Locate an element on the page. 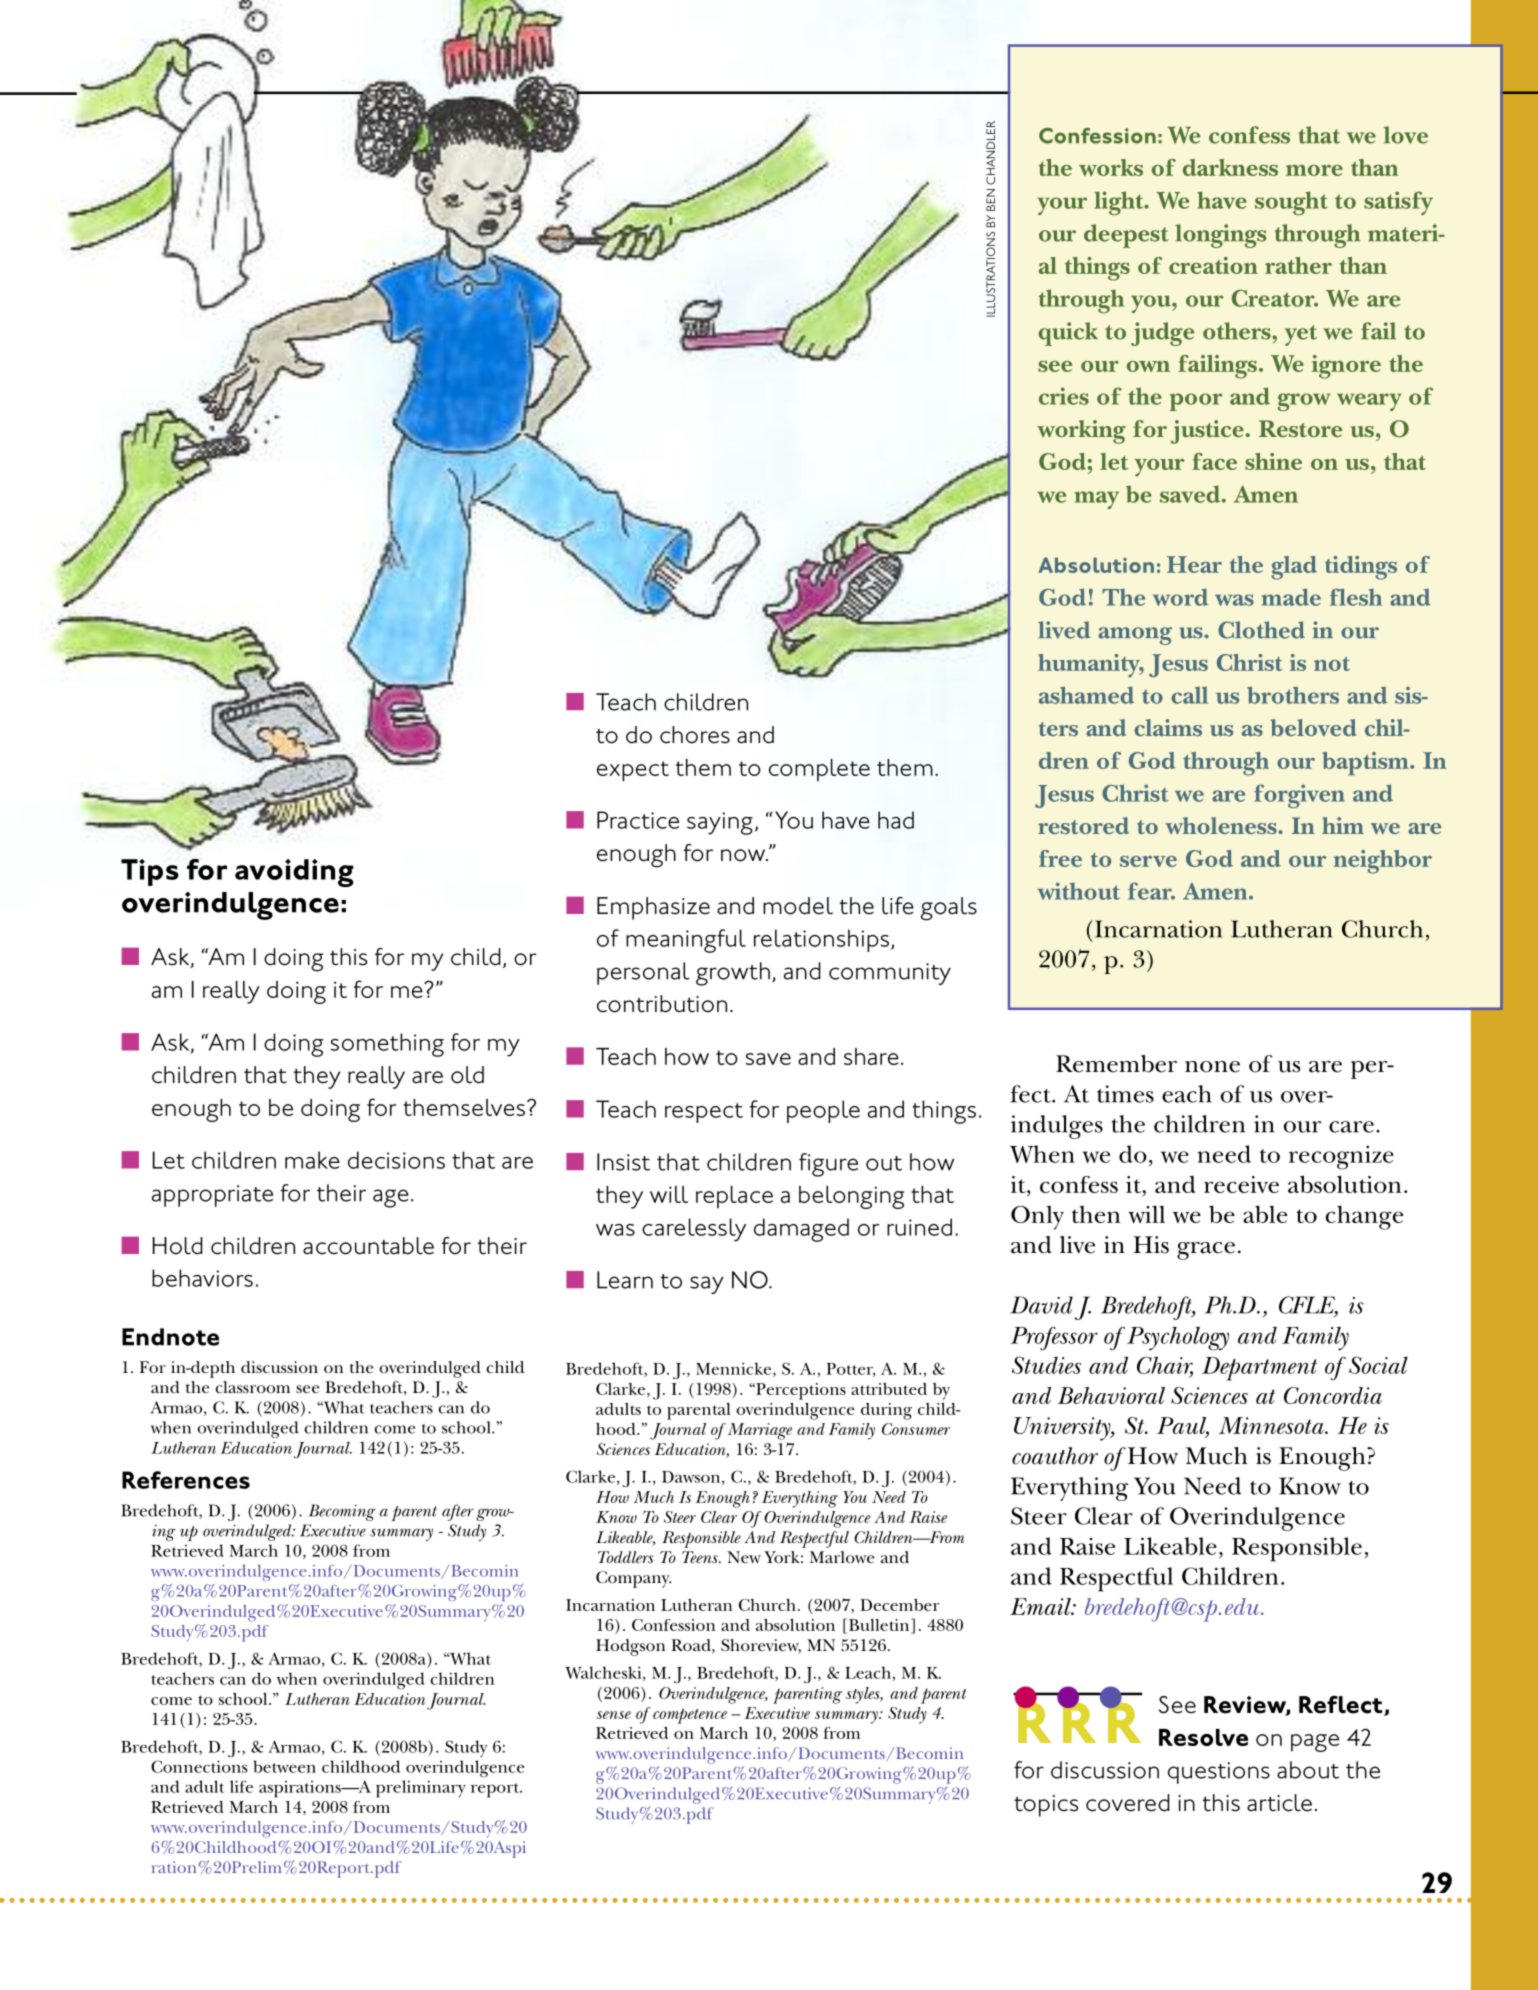 Image resolution: width=1538 pixels, height=1990 pixels. damaged is located at coordinates (801, 1230).
